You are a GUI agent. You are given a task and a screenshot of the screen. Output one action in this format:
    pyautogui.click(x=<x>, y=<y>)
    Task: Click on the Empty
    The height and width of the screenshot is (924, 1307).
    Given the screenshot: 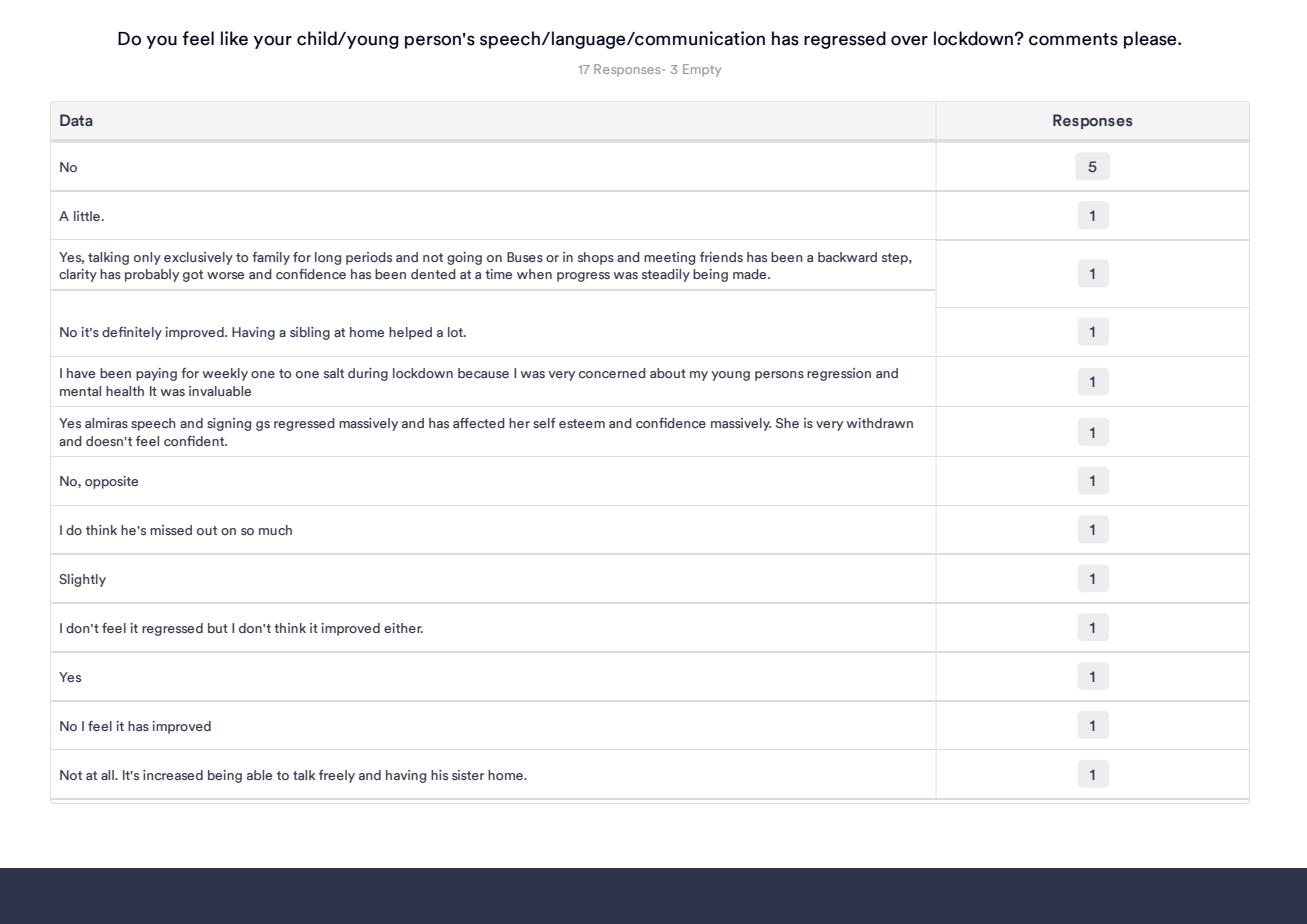 What is the action you would take?
    pyautogui.click(x=702, y=70)
